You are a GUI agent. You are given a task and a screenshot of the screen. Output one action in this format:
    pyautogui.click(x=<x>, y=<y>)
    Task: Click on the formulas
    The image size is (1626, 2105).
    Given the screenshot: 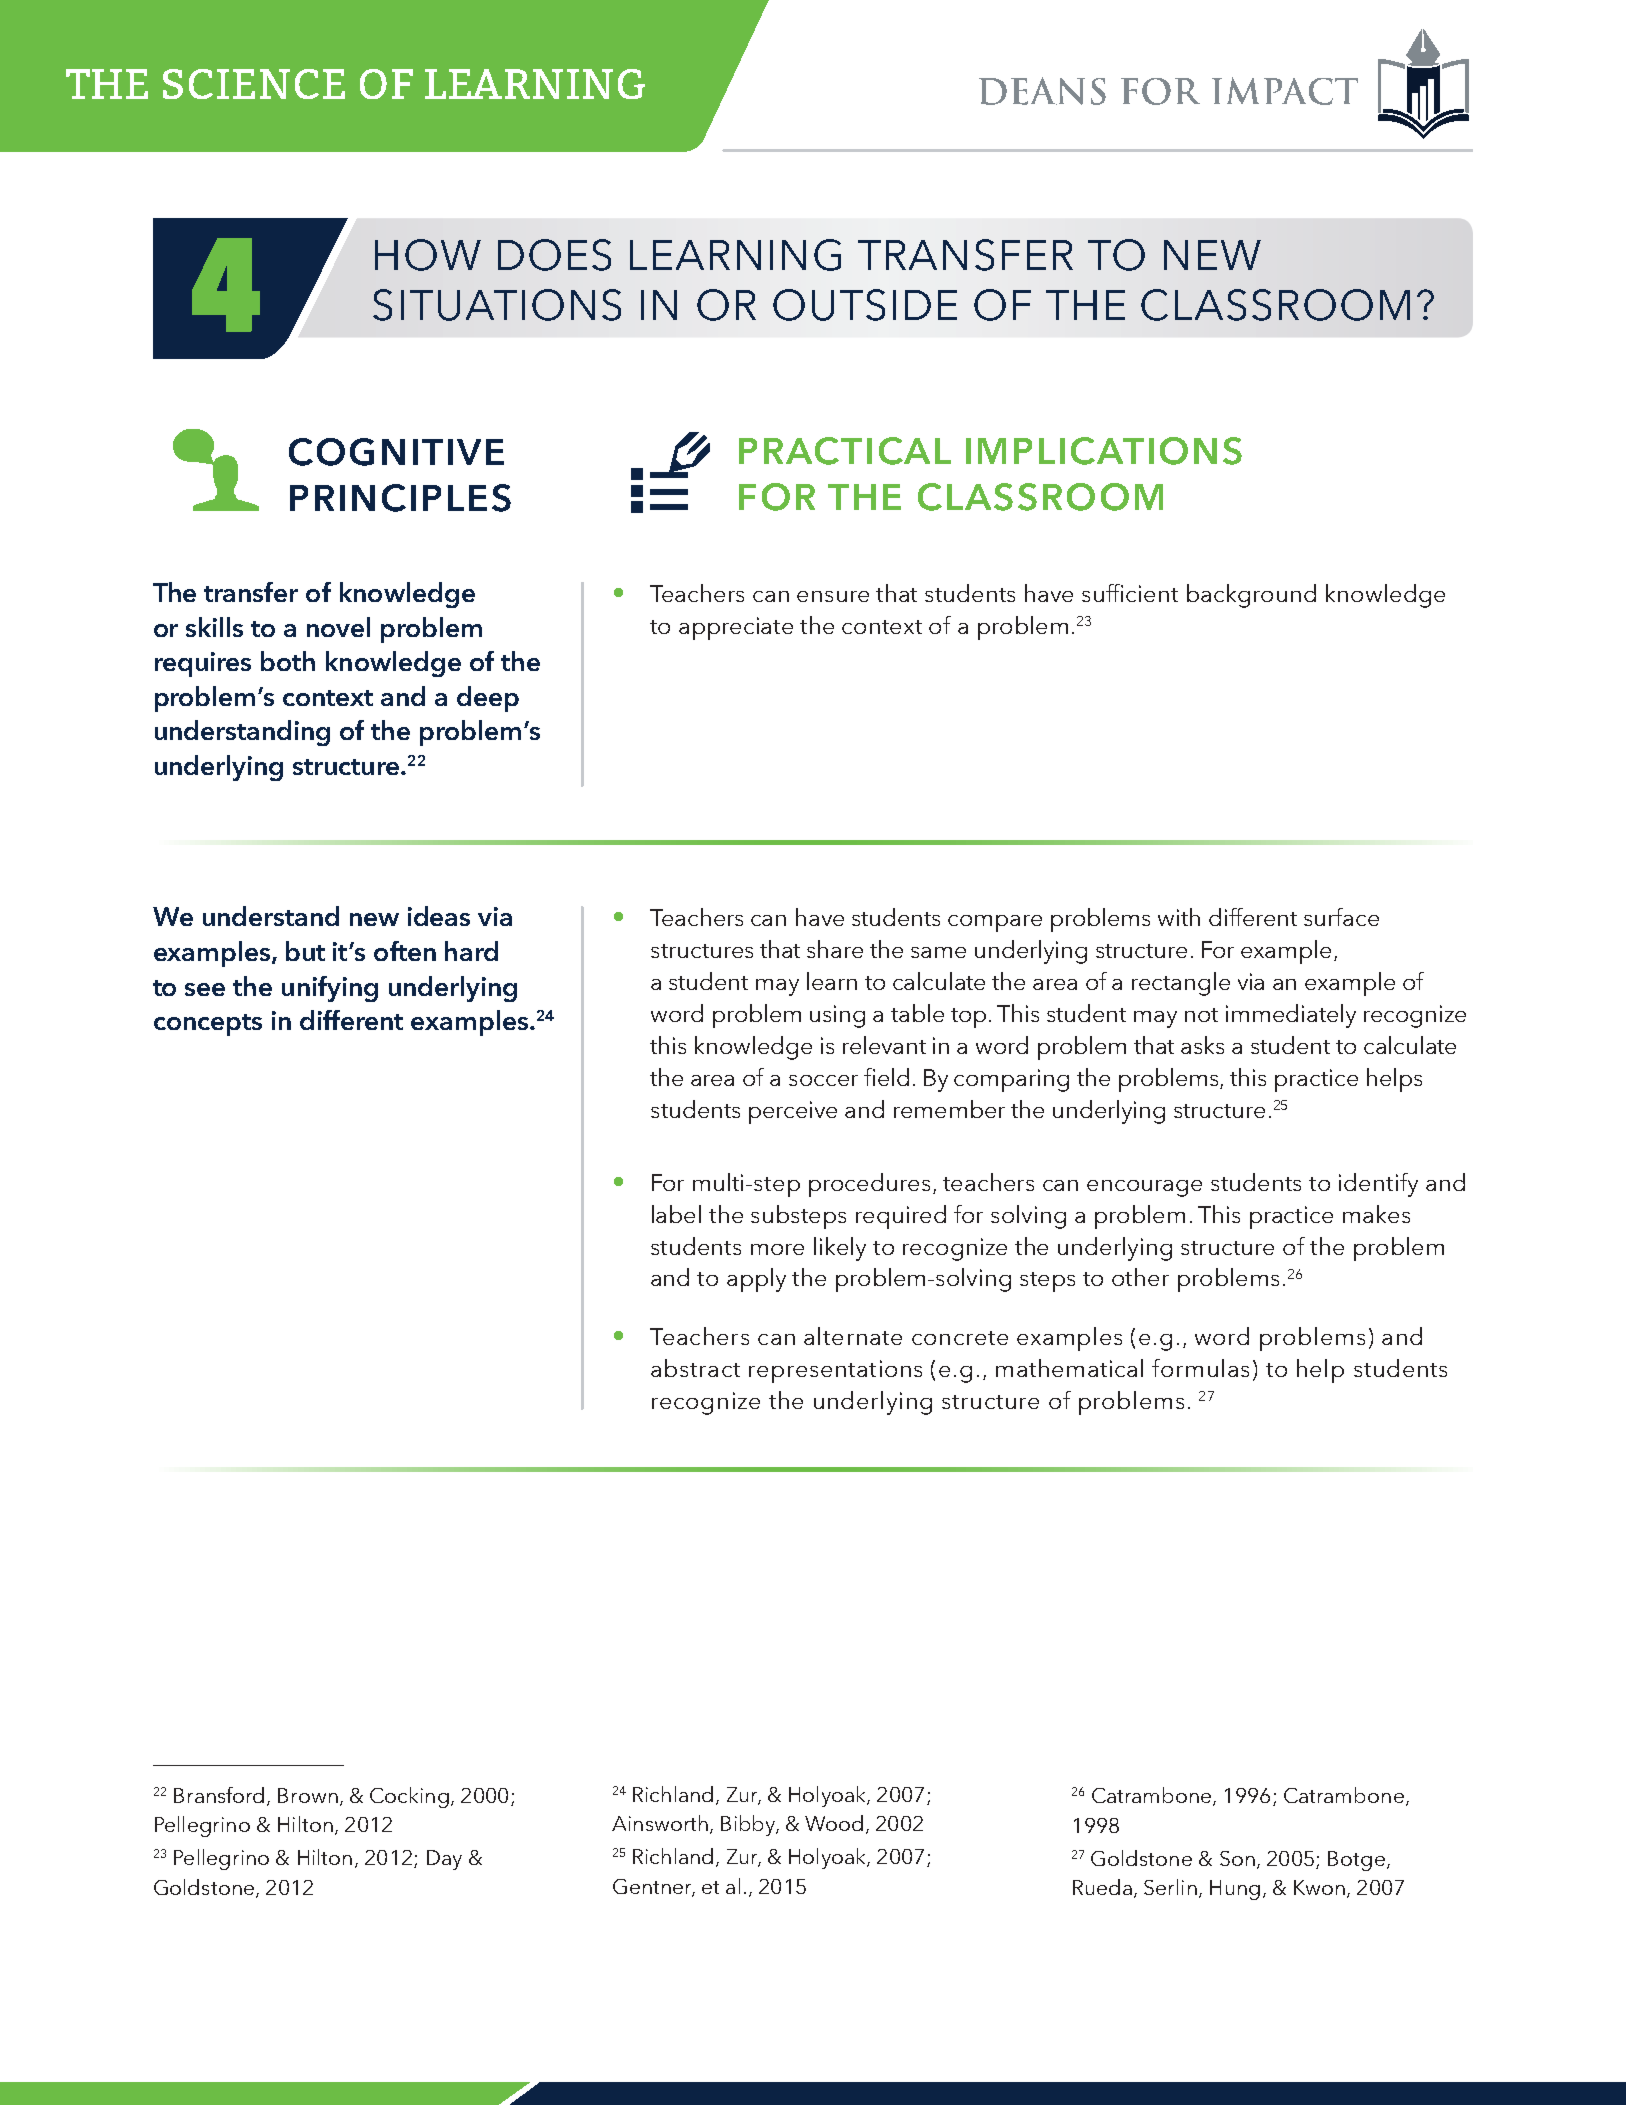 What is the action you would take?
    pyautogui.click(x=1200, y=1368)
